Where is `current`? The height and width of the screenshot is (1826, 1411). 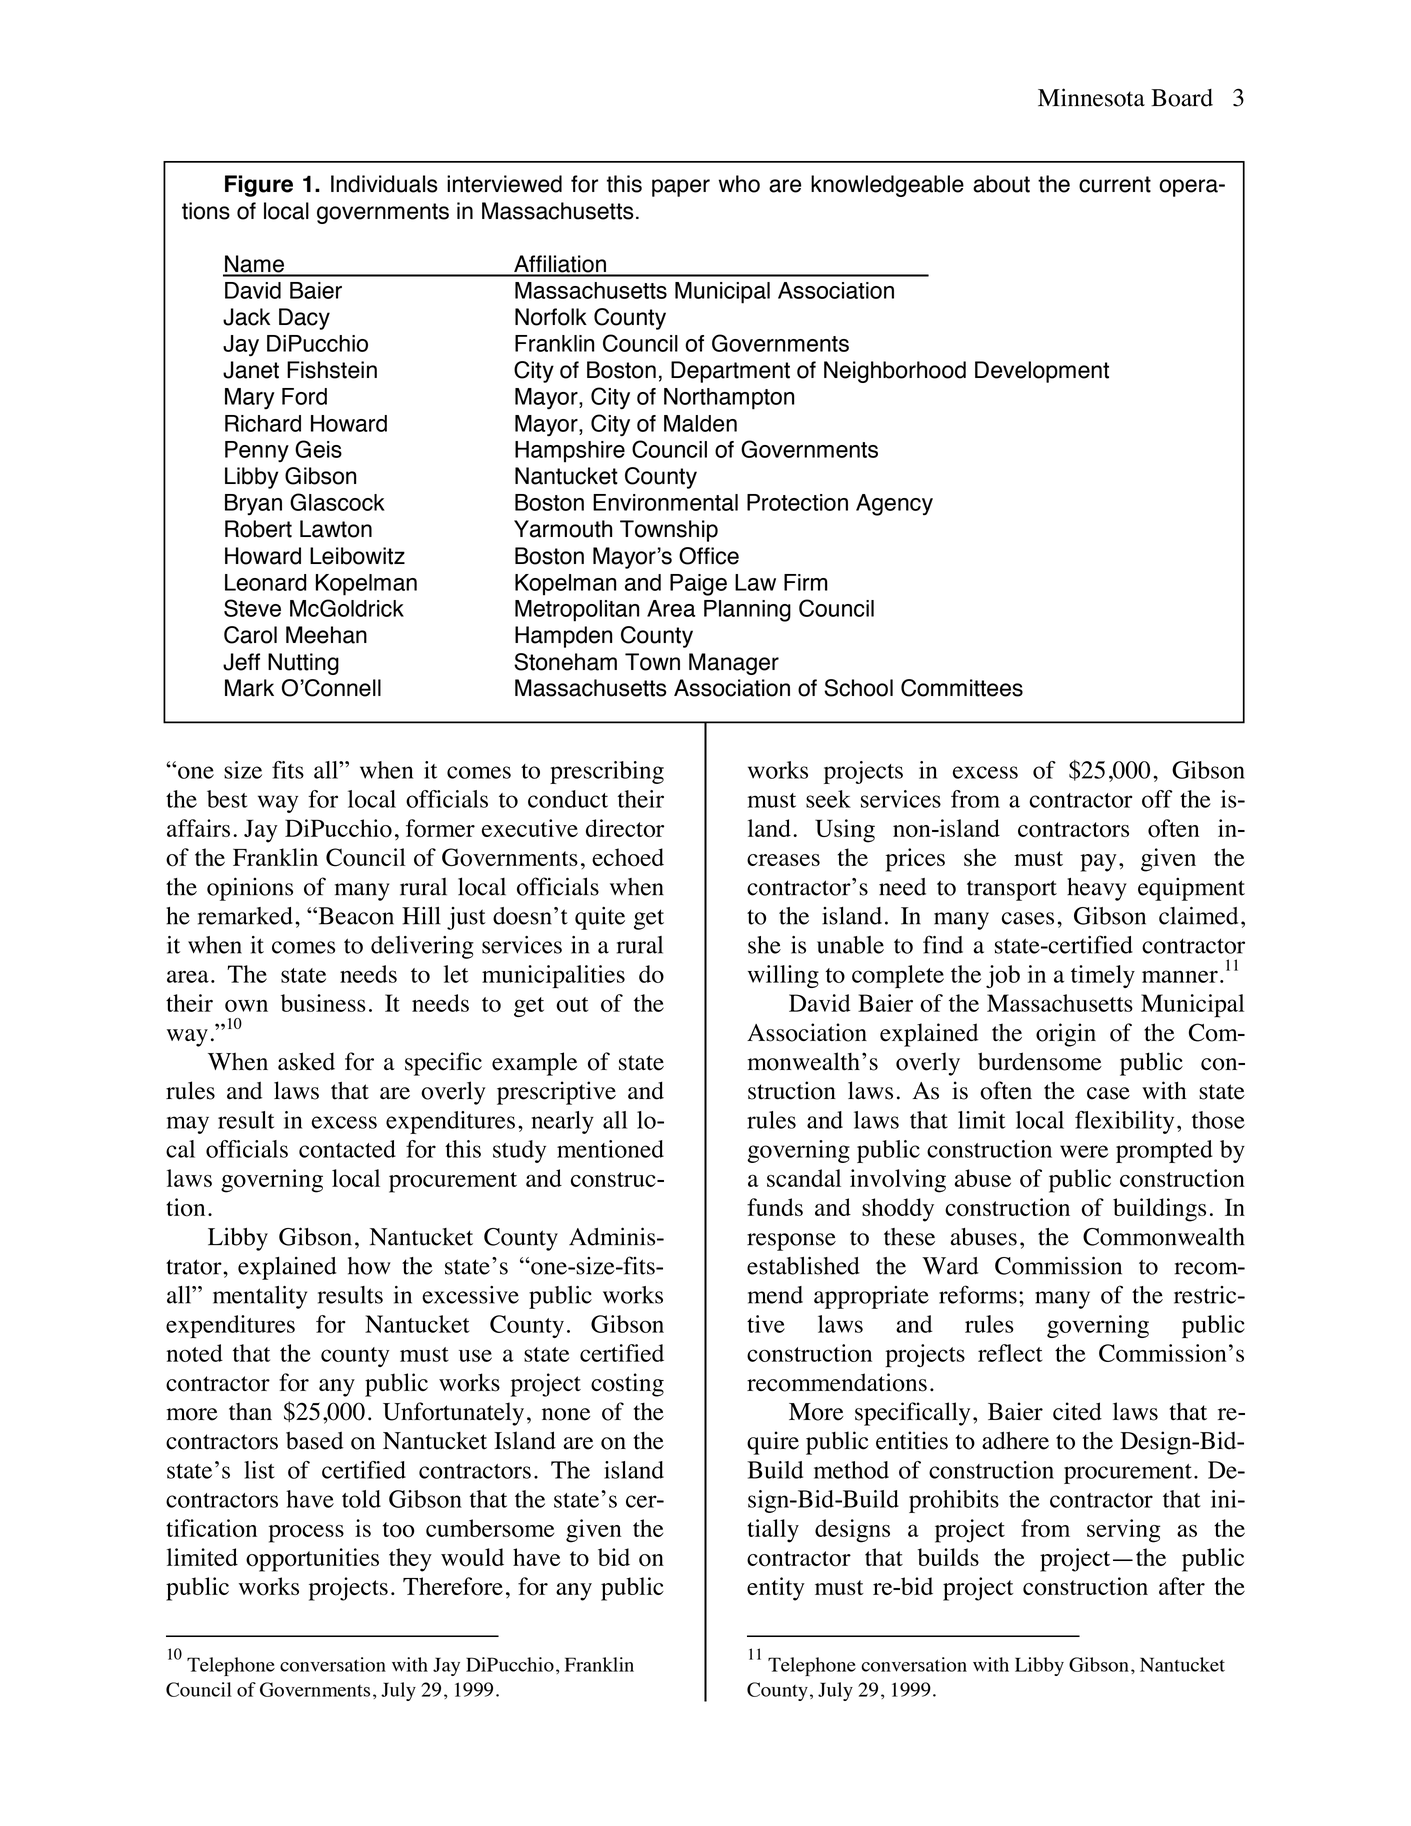
current is located at coordinates (1115, 184).
